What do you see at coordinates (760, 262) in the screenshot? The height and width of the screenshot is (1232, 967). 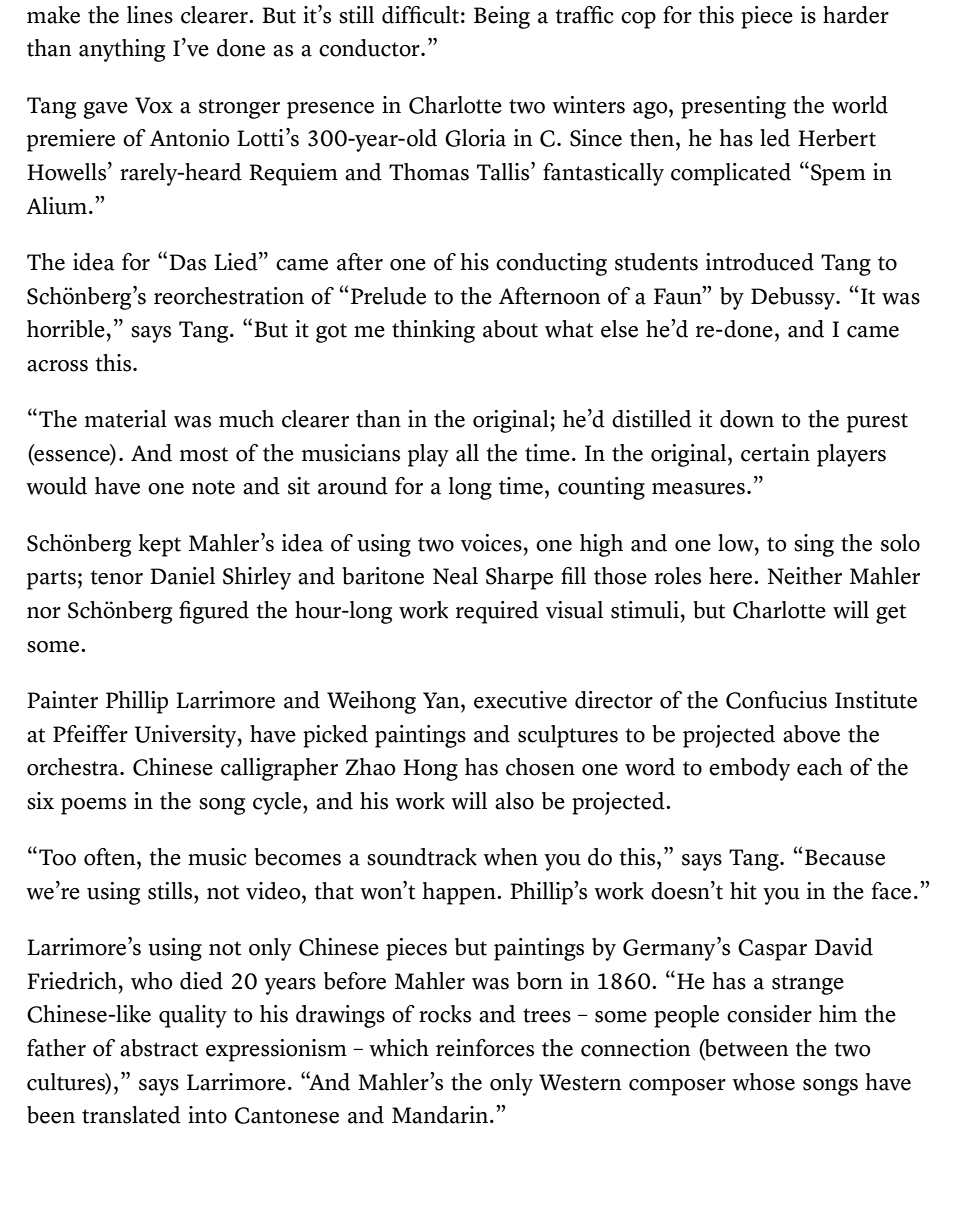 I see `introduced` at bounding box center [760, 262].
